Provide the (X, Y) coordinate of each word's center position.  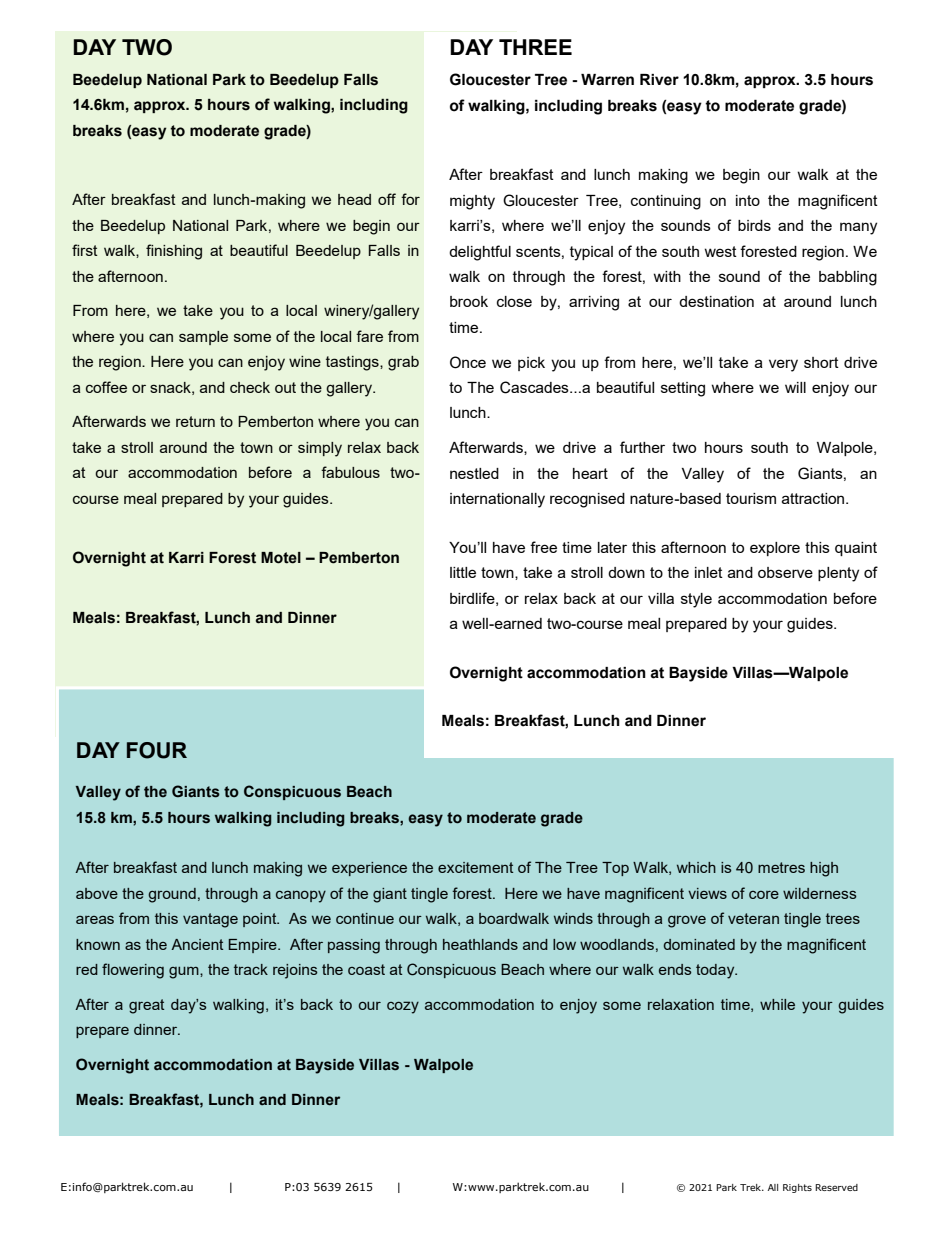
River (659, 80)
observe (785, 572)
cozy (403, 1007)
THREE (535, 47)
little (463, 572)
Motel (281, 558)
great (146, 1006)
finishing (174, 252)
